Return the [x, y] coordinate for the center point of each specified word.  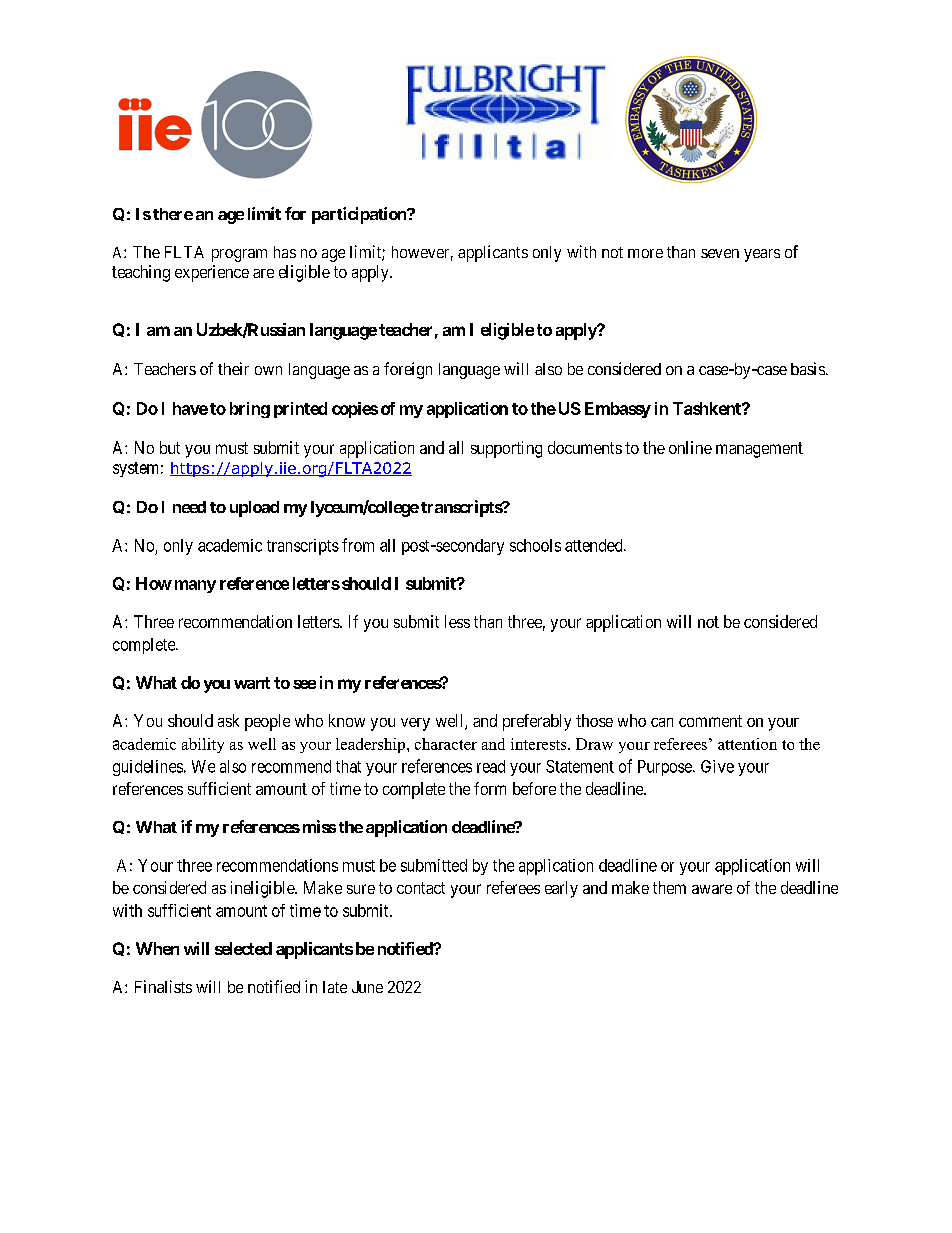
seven [720, 253]
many [195, 586]
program [239, 255]
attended [595, 545]
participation [360, 215]
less [457, 621]
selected [243, 948]
